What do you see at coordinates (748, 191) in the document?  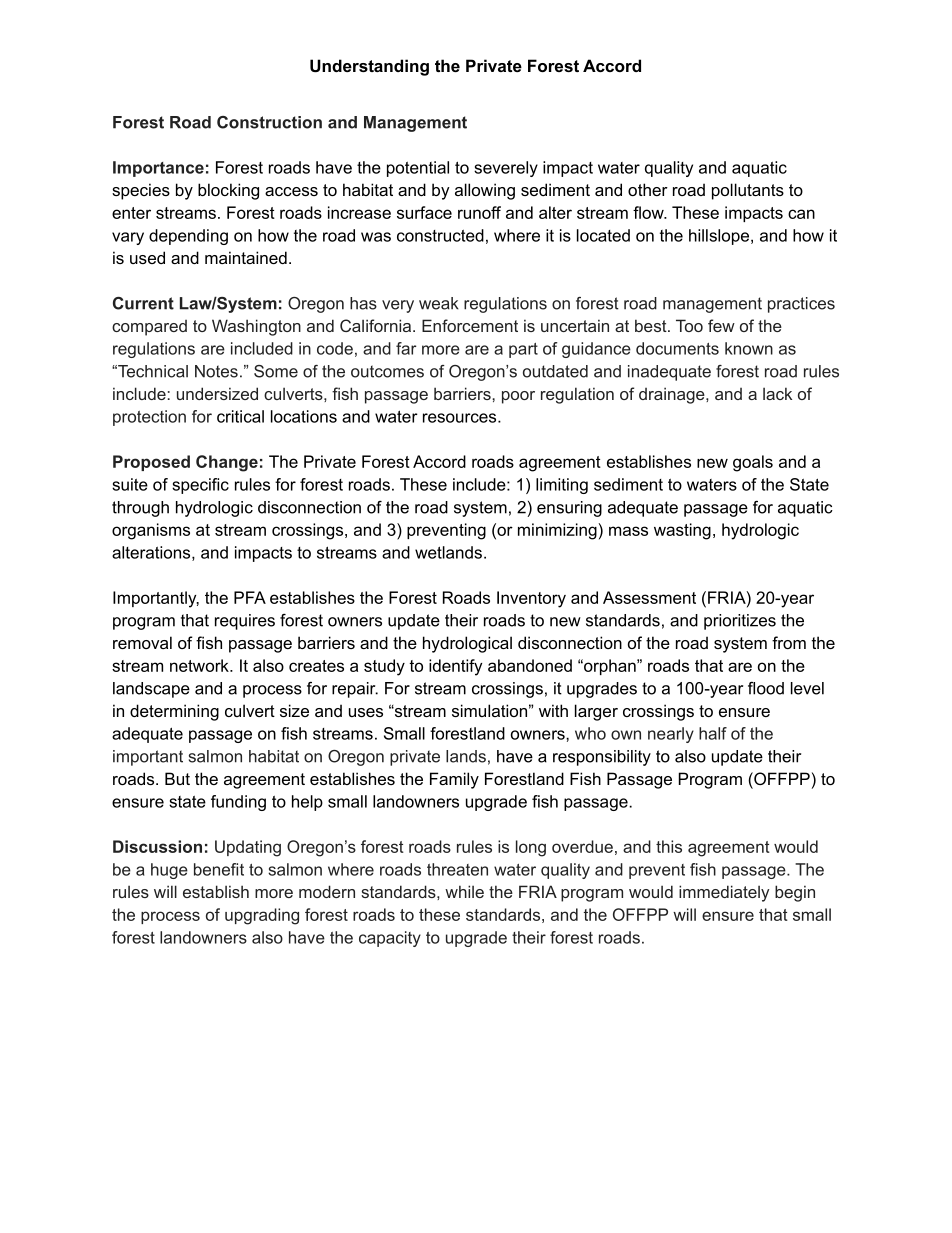 I see `pollutants` at bounding box center [748, 191].
